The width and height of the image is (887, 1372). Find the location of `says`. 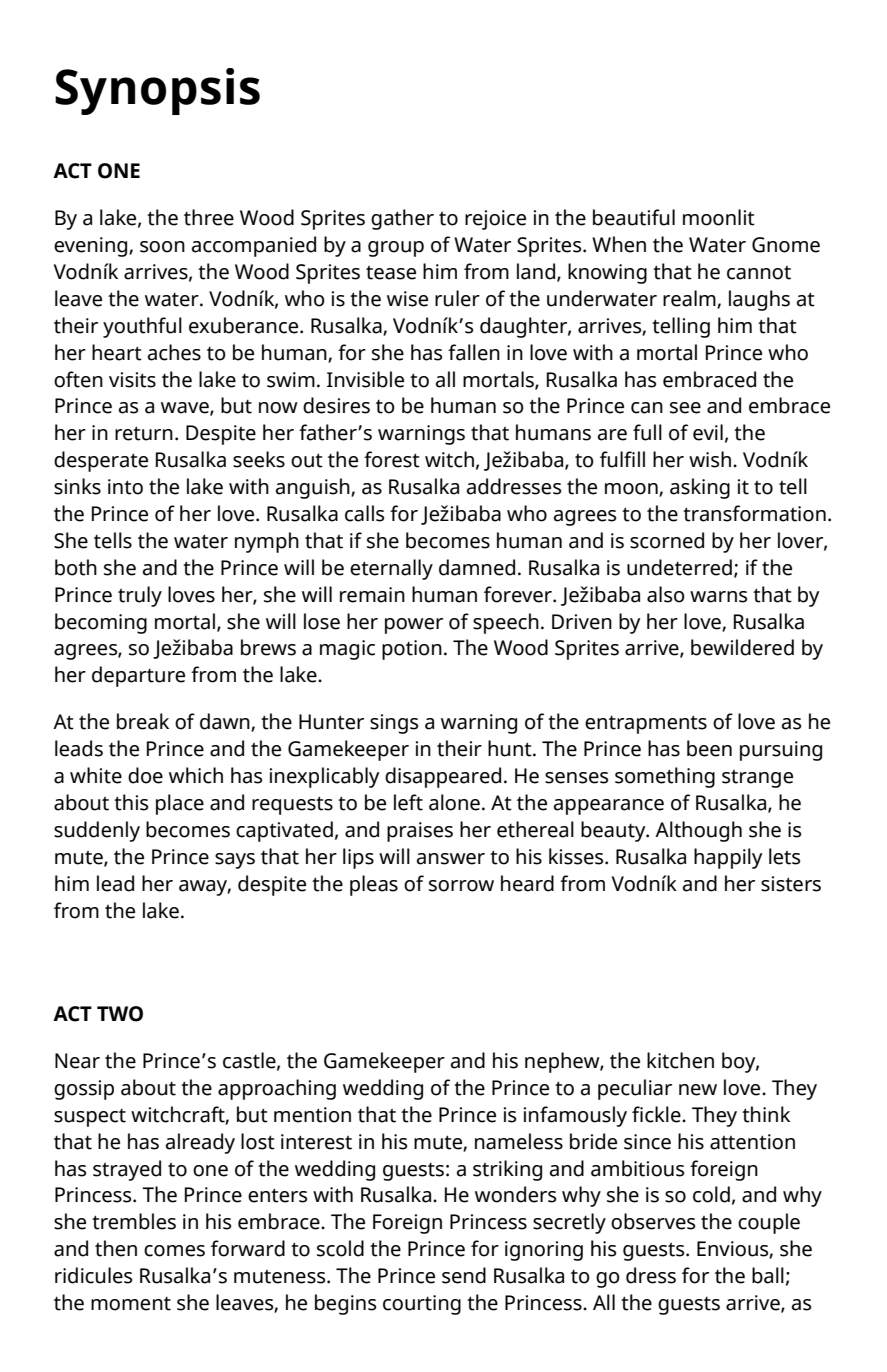

says is located at coordinates (235, 861).
